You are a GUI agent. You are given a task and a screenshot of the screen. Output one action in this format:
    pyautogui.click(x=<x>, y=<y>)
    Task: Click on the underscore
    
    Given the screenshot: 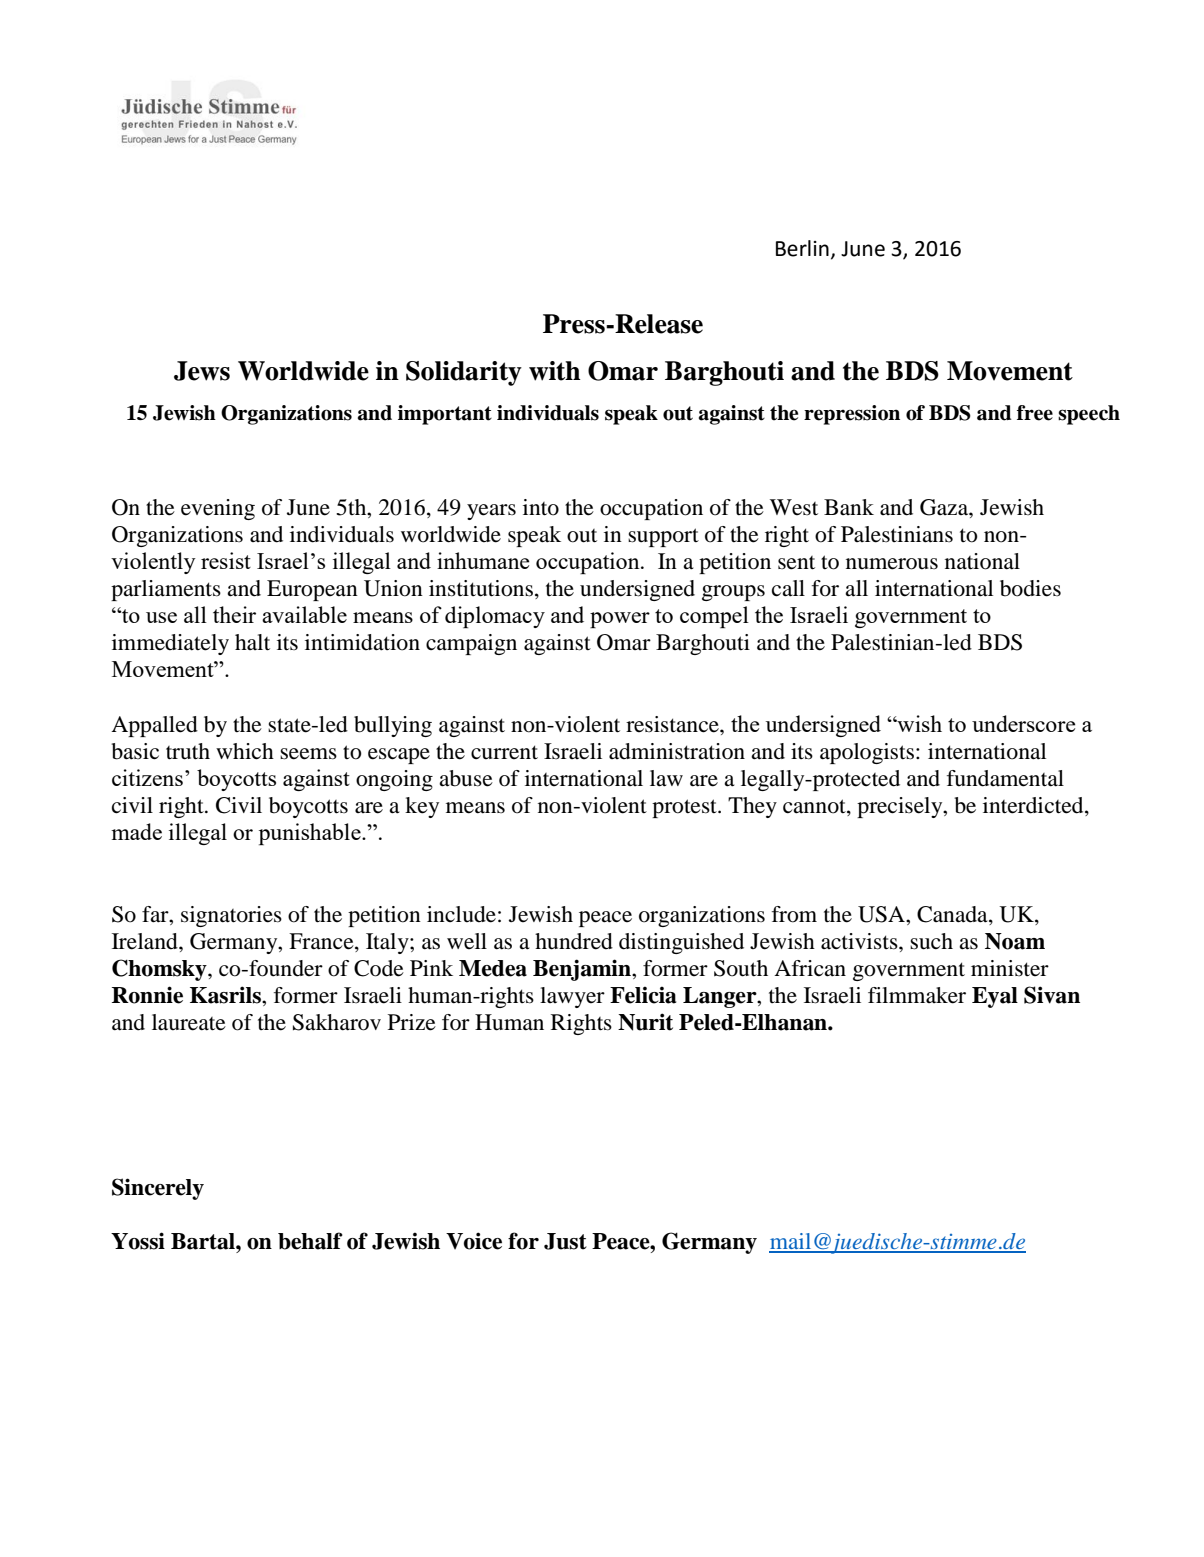 What is the action you would take?
    pyautogui.click(x=1023, y=723)
